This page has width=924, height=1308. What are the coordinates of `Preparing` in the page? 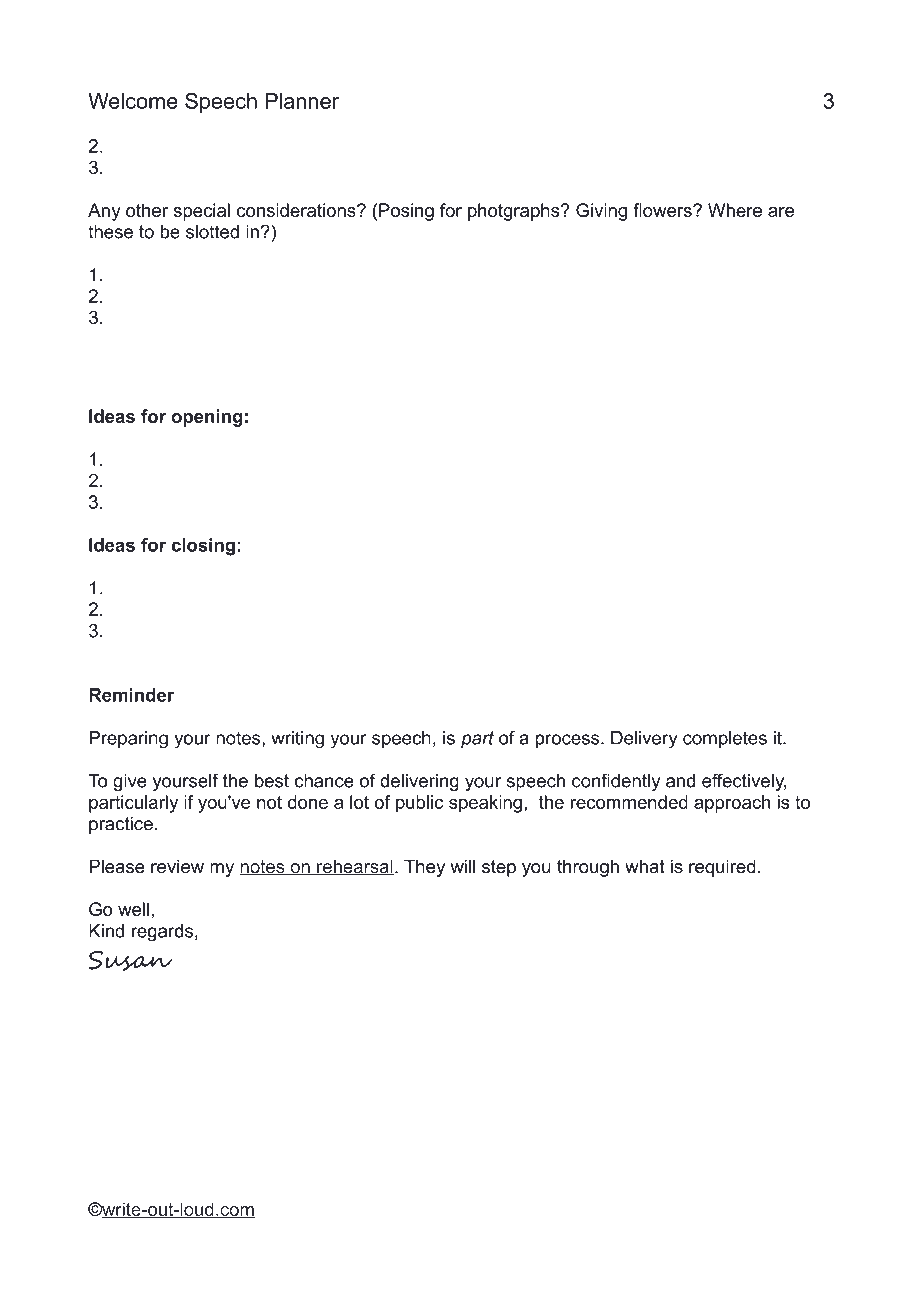 It's located at (128, 740).
